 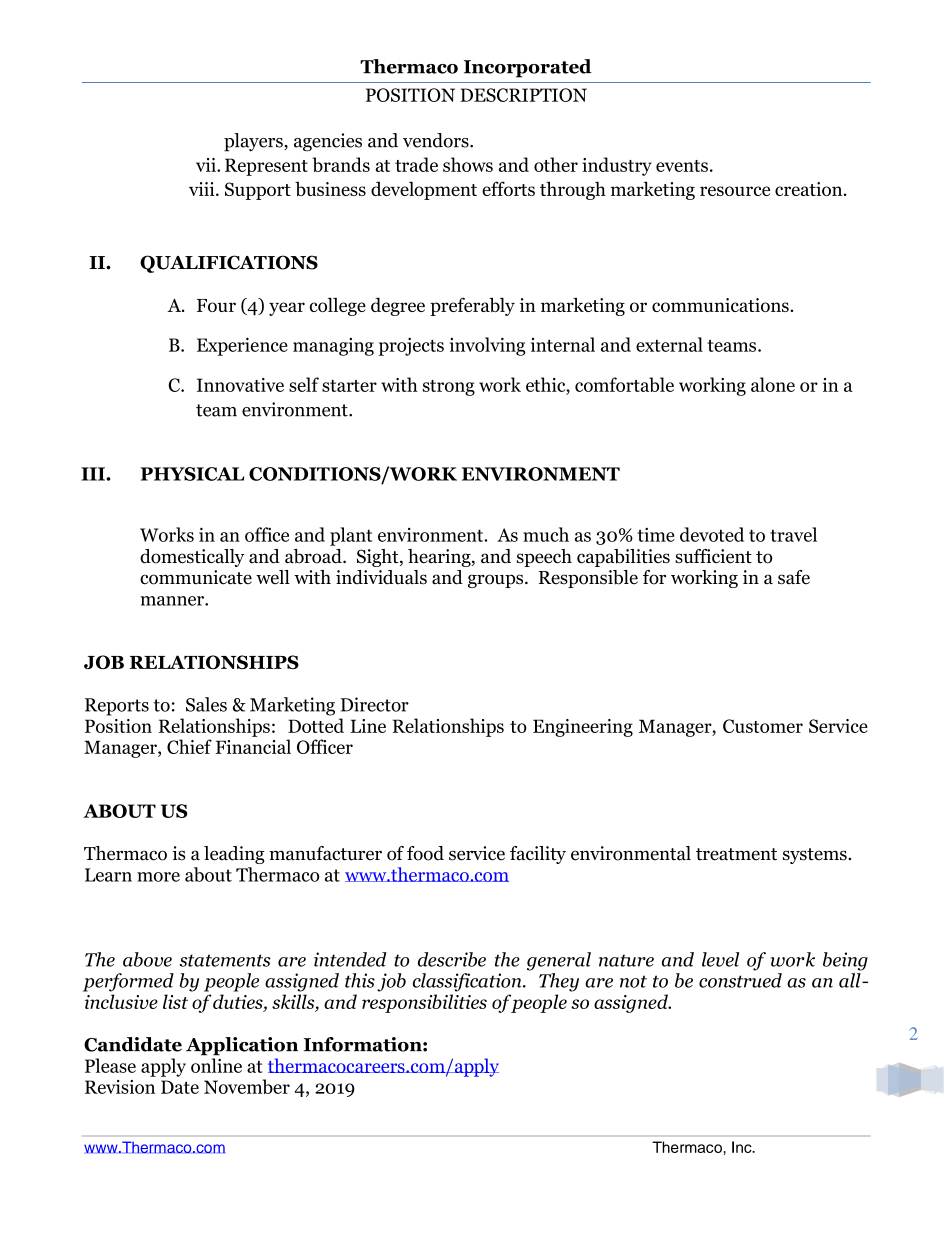 What do you see at coordinates (425, 853) in the page?
I see `food` at bounding box center [425, 853].
